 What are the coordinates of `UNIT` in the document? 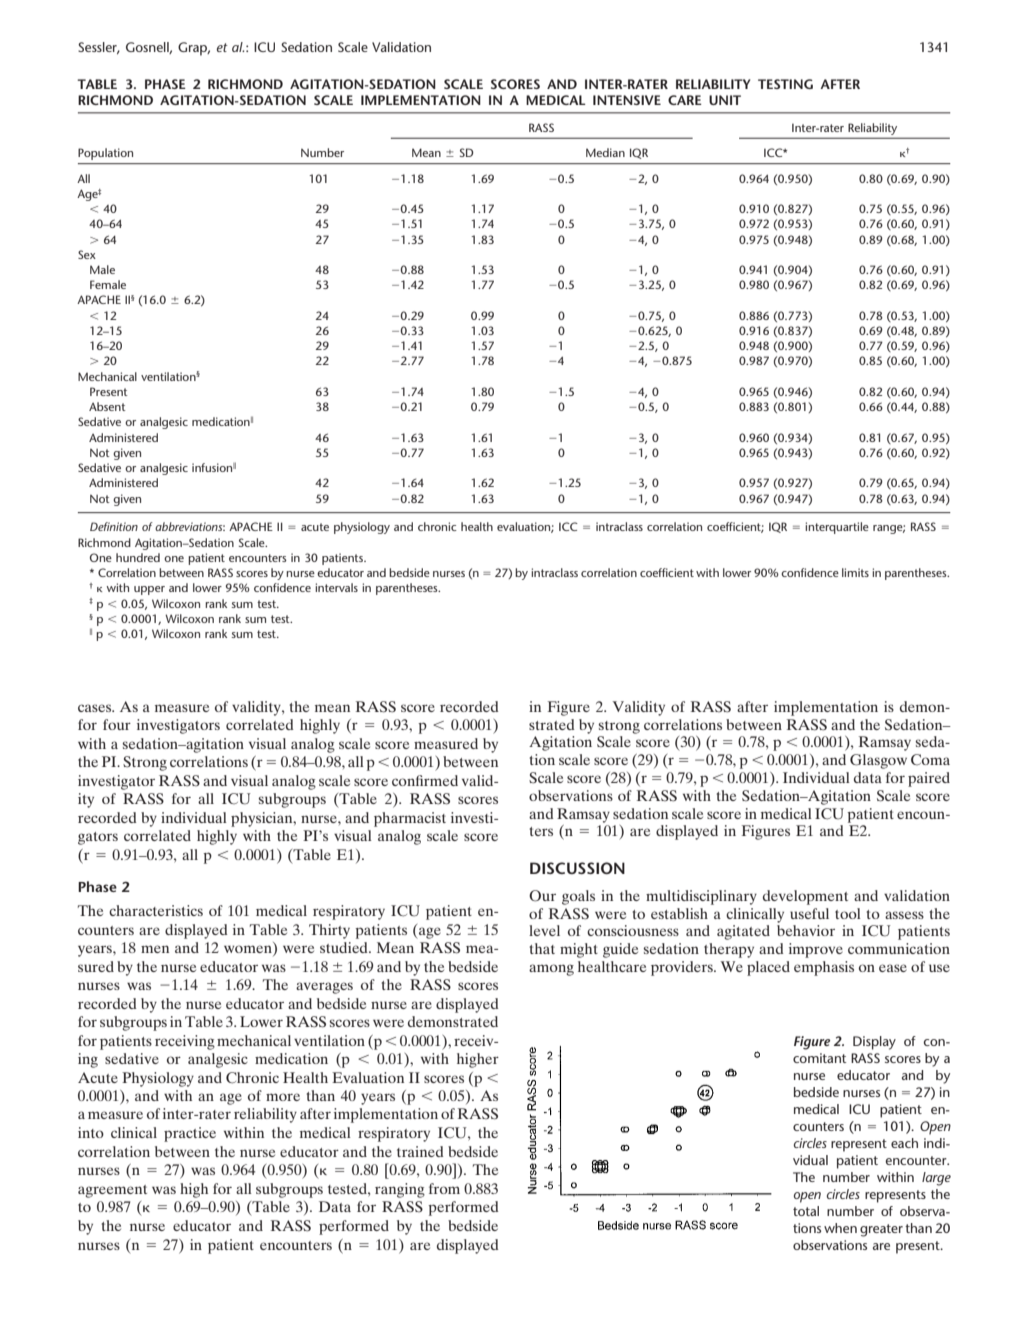 It's located at (725, 100).
